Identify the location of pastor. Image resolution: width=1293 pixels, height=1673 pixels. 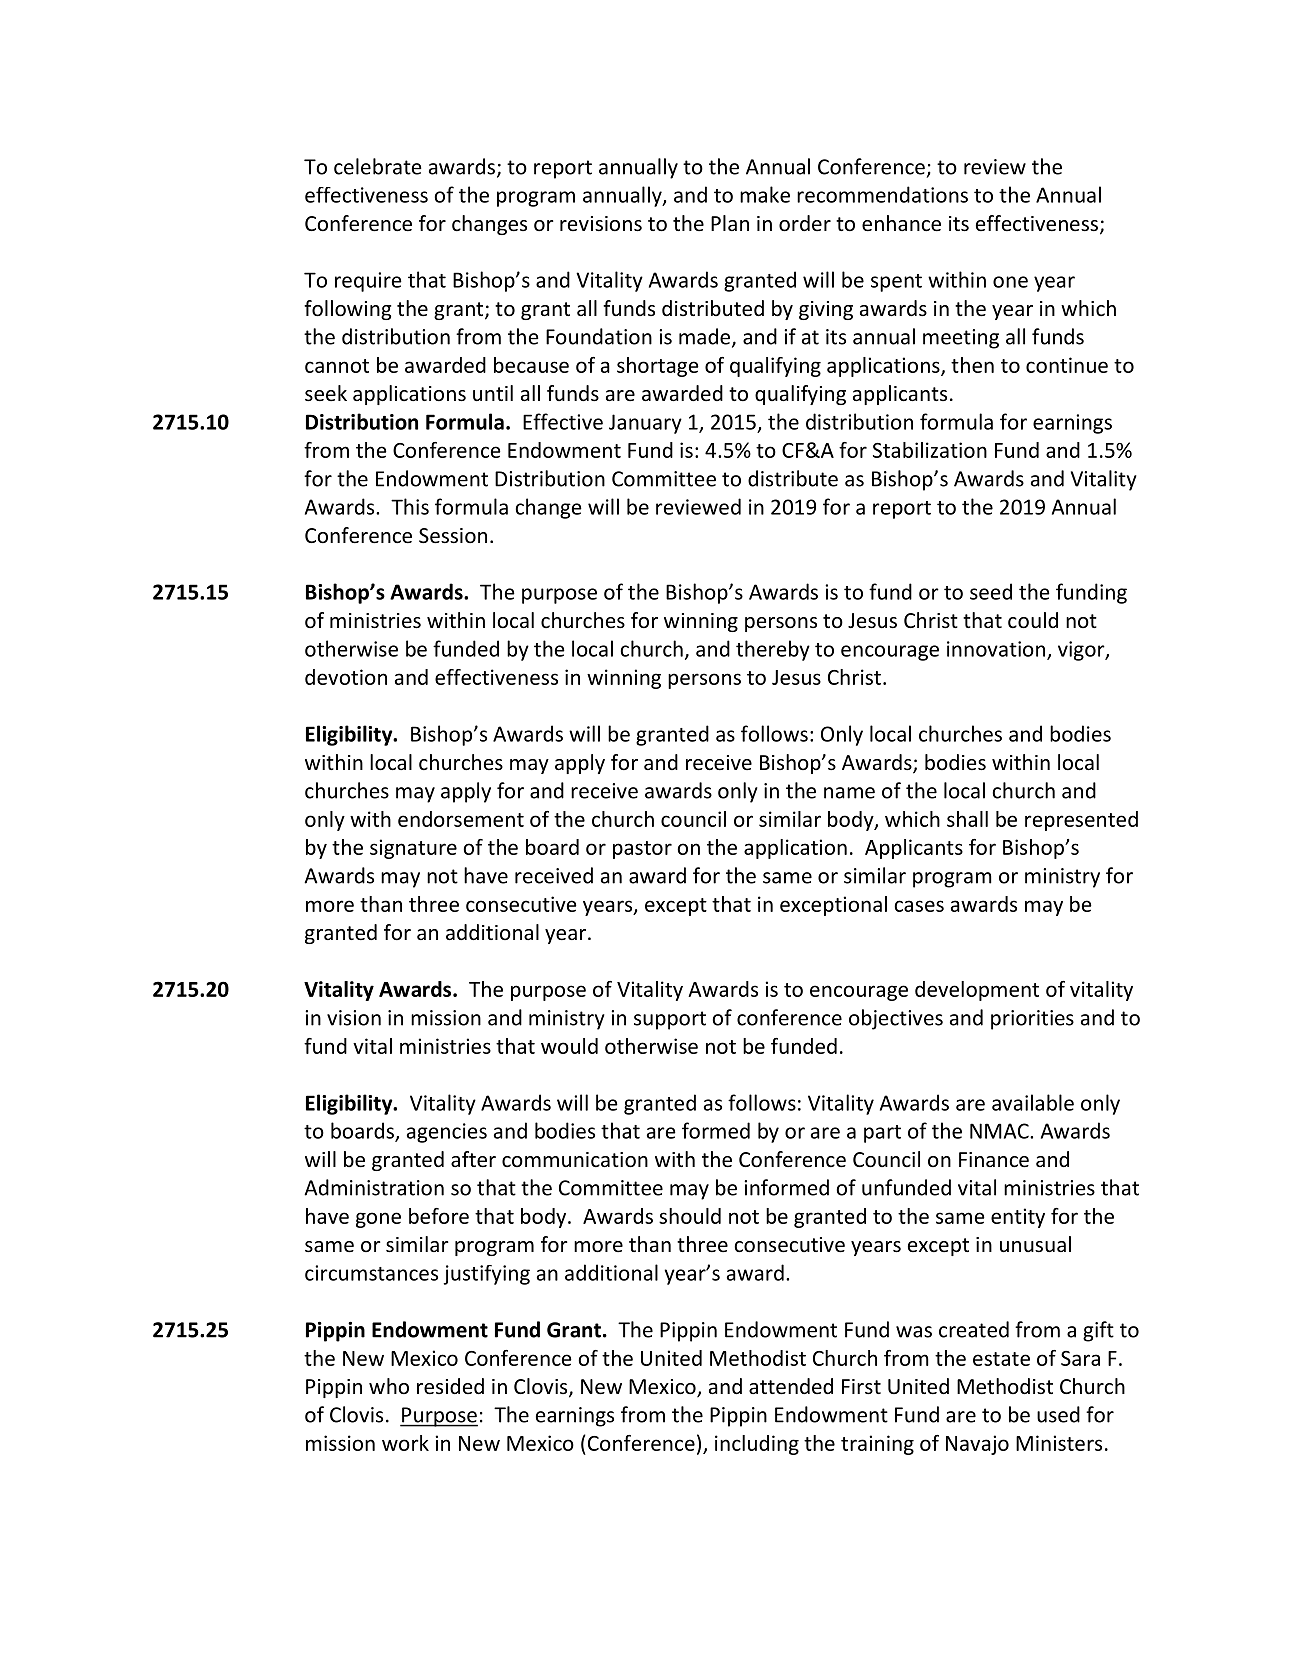
(642, 850).
